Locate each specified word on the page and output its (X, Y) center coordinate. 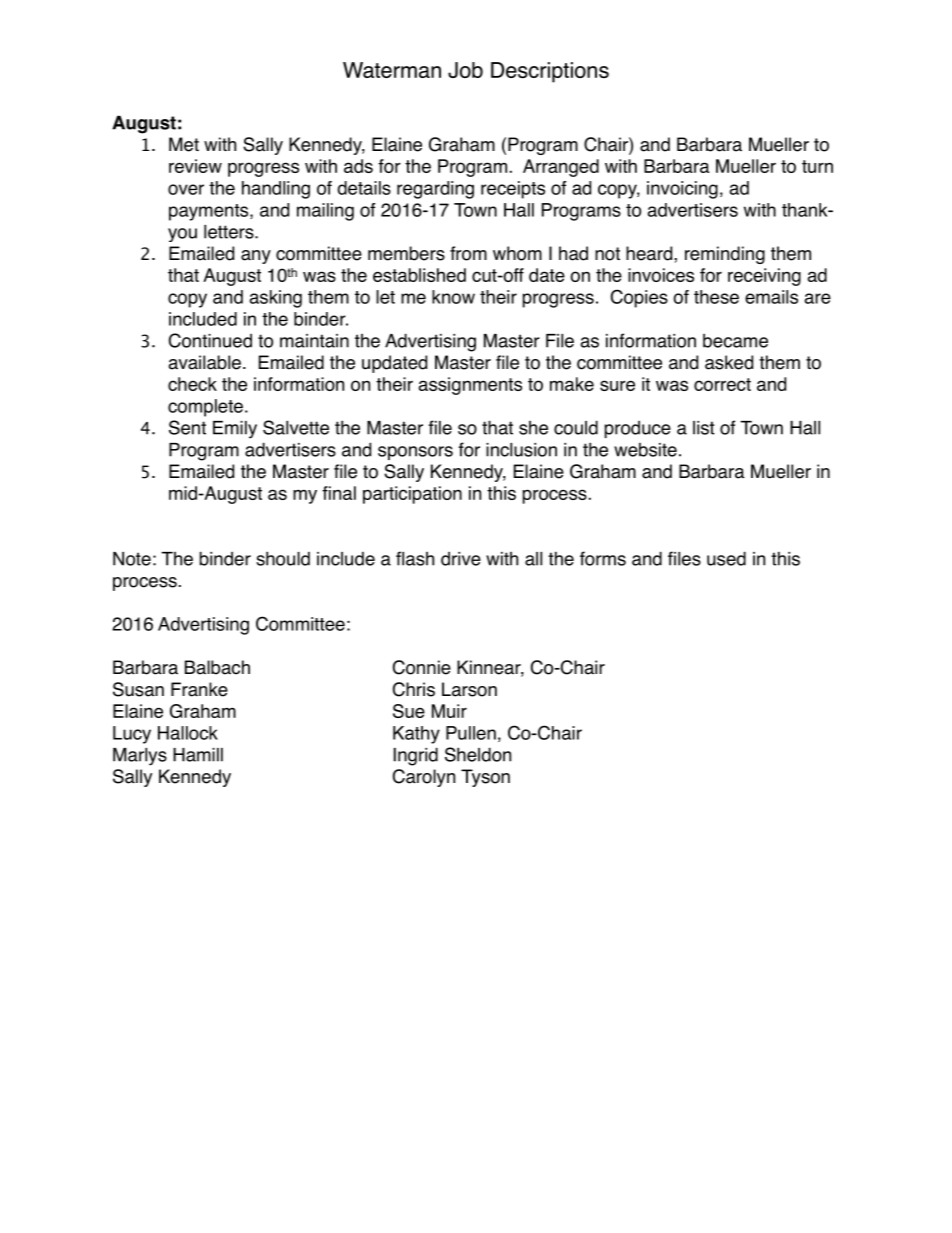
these (716, 297)
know (453, 297)
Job (465, 70)
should (283, 558)
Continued (210, 340)
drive (461, 559)
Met (184, 144)
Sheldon (478, 754)
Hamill (198, 755)
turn (817, 166)
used (726, 558)
